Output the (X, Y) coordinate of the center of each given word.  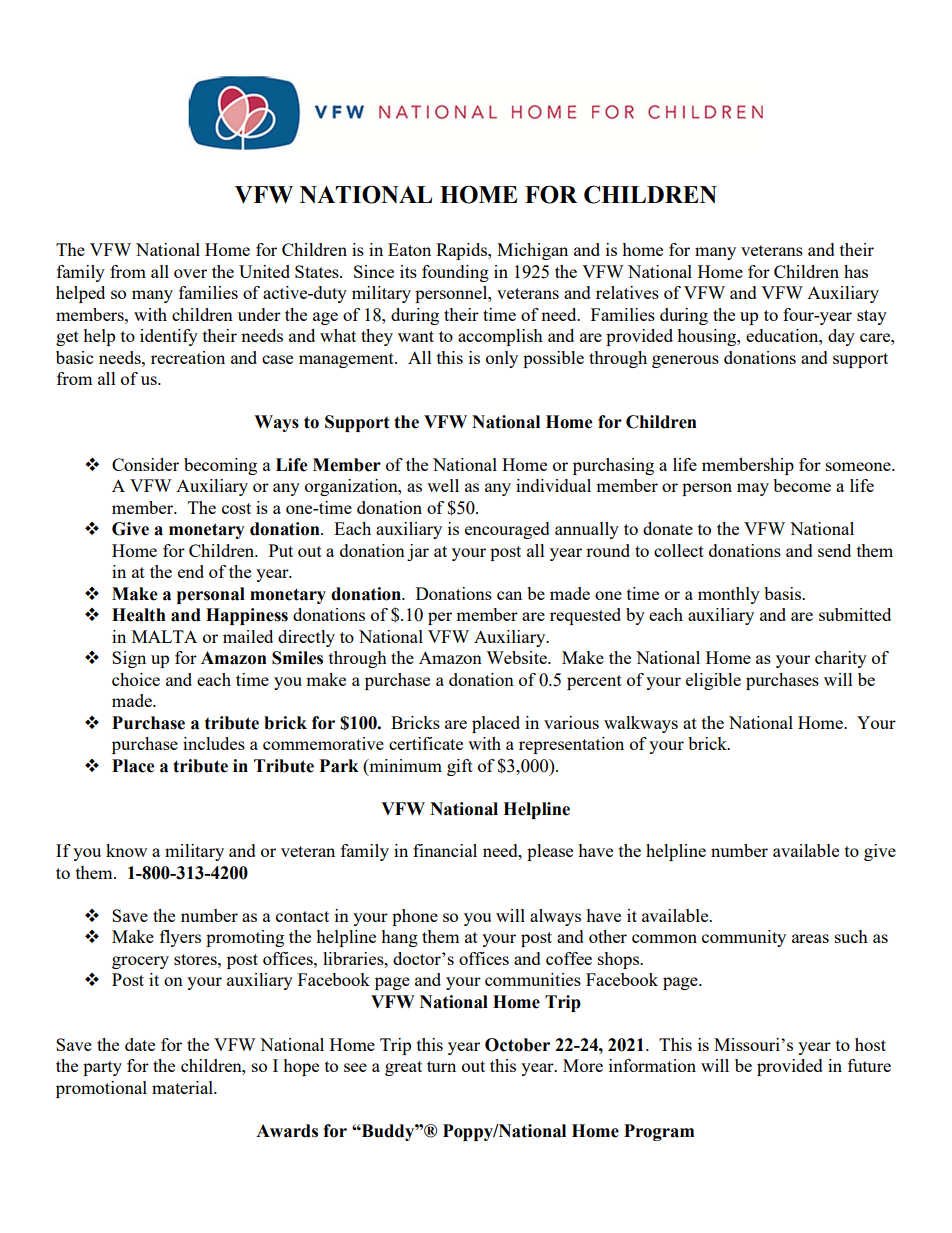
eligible (713, 681)
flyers (180, 938)
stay (872, 317)
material (184, 1087)
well (443, 485)
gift (460, 767)
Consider (145, 464)
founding (455, 273)
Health (139, 615)
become (802, 485)
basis (784, 593)
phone (415, 917)
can (509, 595)
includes (214, 743)
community (744, 938)
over (190, 273)
